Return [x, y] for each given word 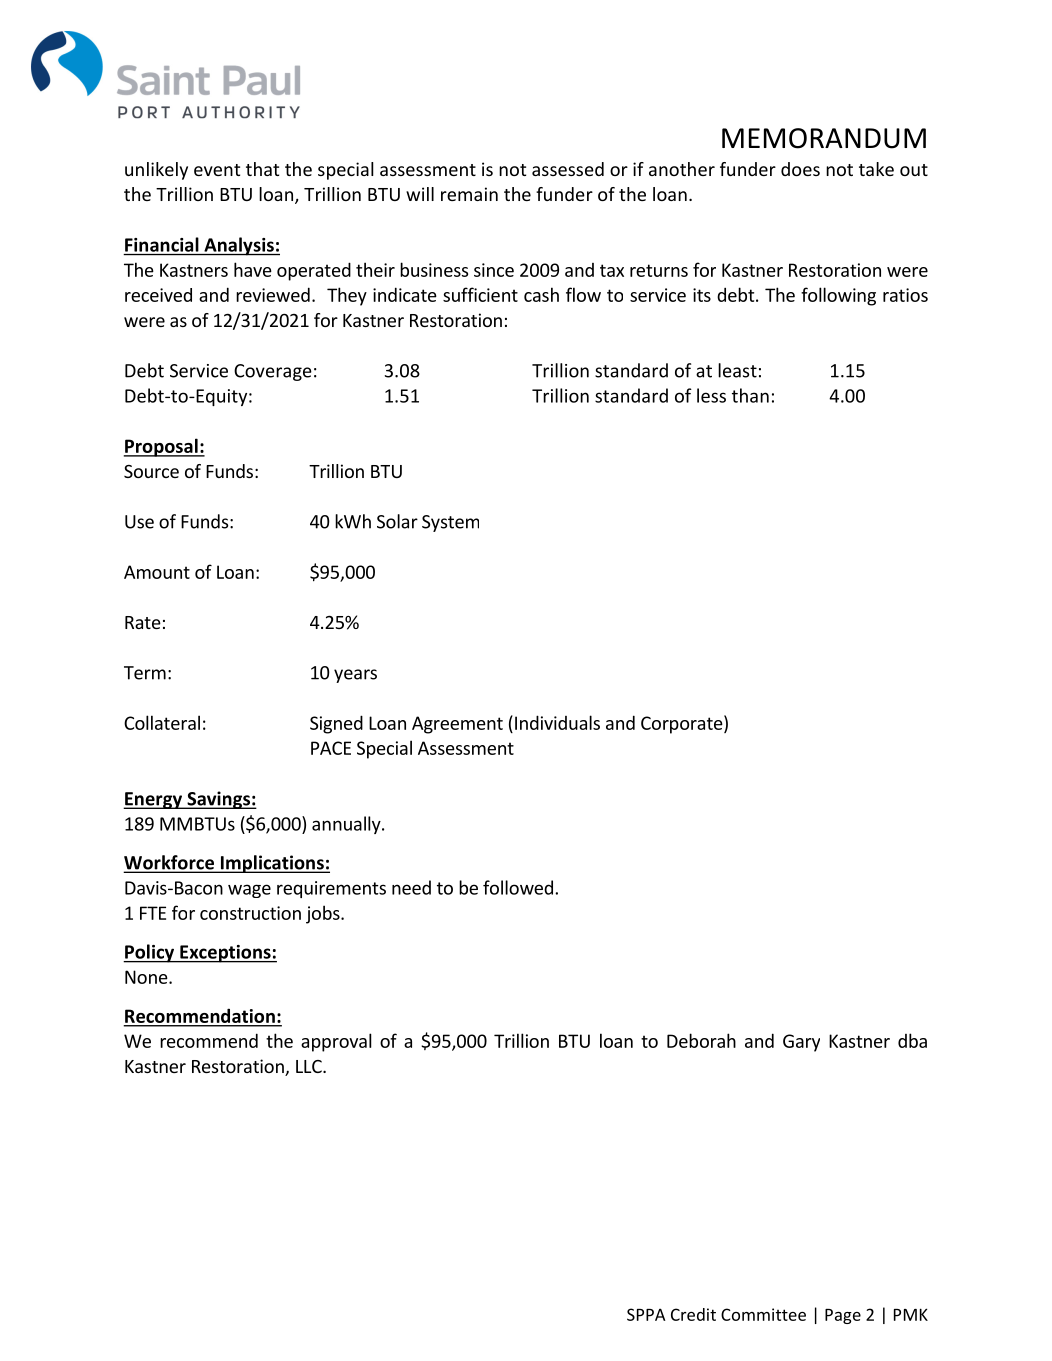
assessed [568, 169]
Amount [157, 572]
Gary [801, 1043]
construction [250, 913]
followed [519, 887]
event [217, 170]
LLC [310, 1066]
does [800, 169]
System [450, 523]
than [750, 395]
